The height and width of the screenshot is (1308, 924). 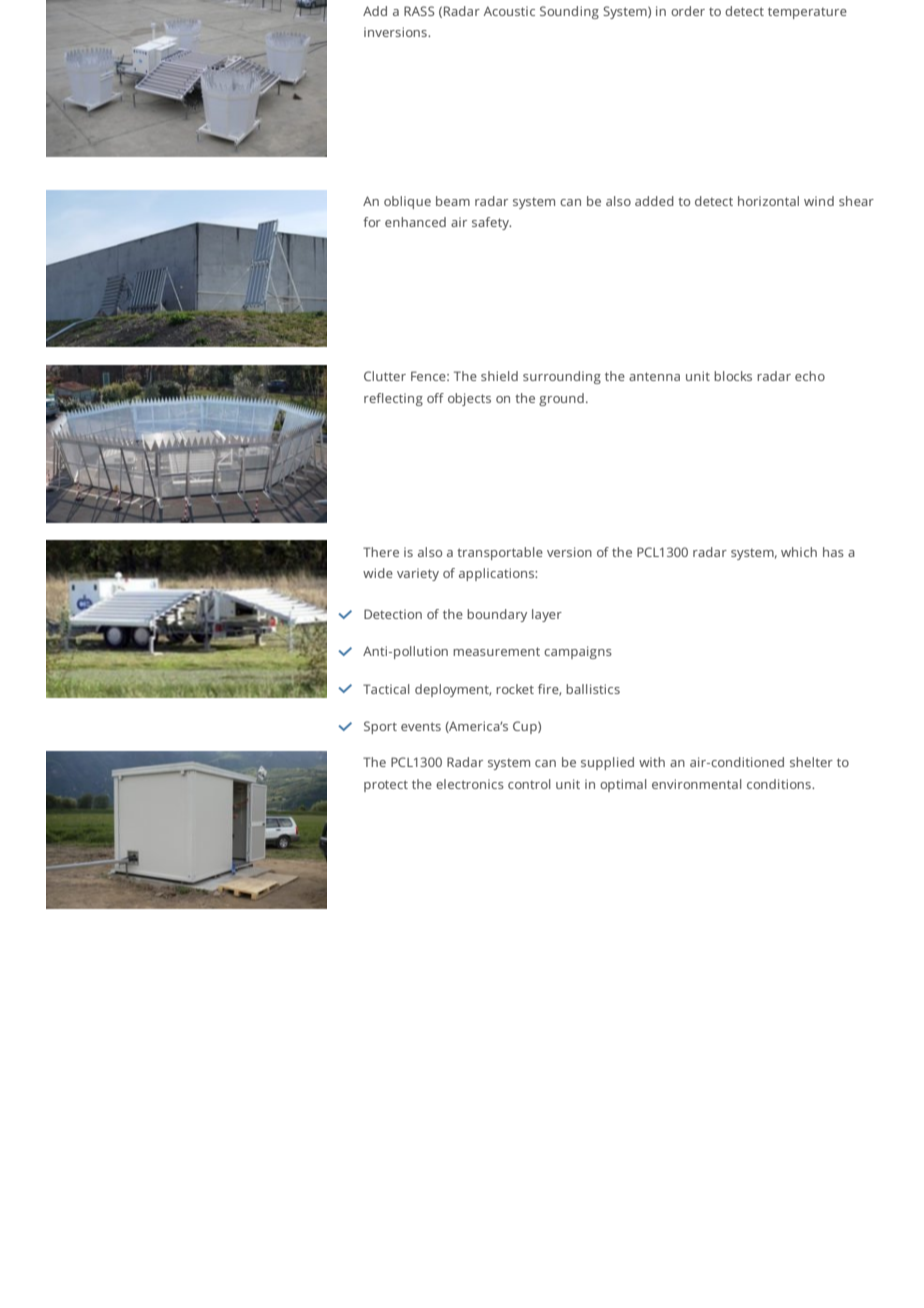 What do you see at coordinates (807, 13) in the screenshot?
I see `temperature` at bounding box center [807, 13].
